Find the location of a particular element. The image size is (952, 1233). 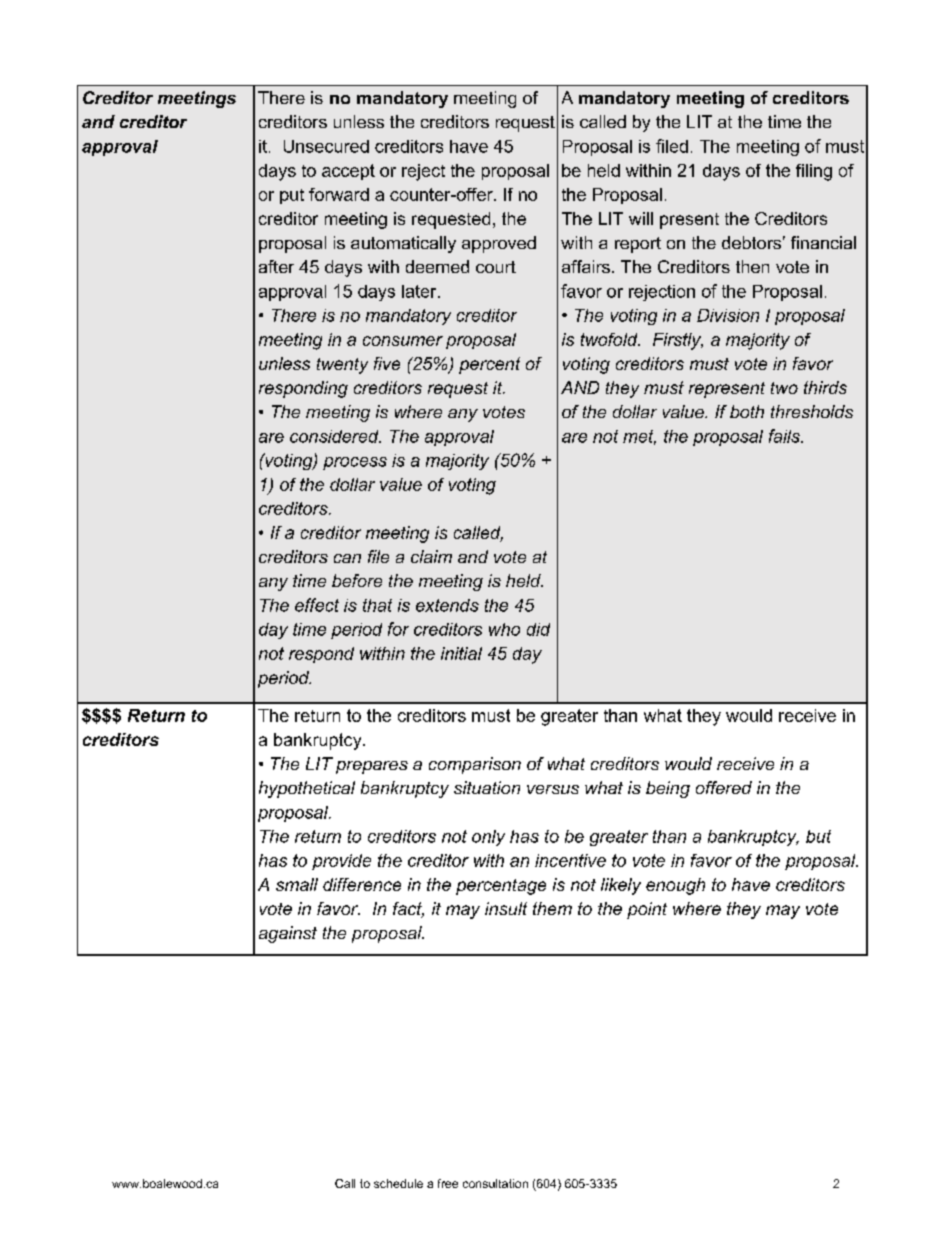

filing is located at coordinates (814, 172).
